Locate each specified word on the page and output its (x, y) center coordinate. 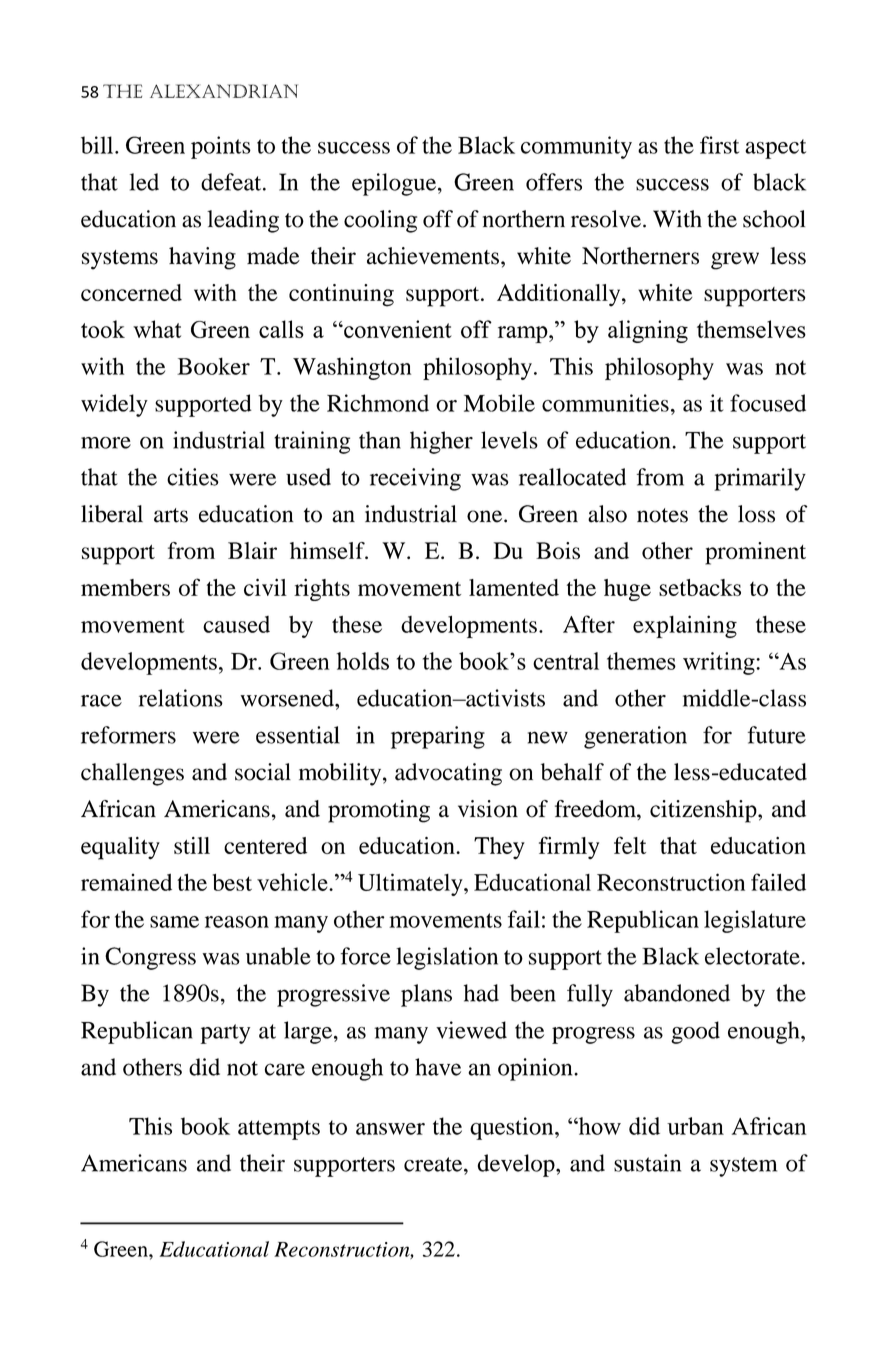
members (125, 587)
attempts (279, 1130)
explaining (685, 626)
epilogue (395, 184)
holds (363, 661)
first (719, 145)
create (434, 1164)
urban (695, 1126)
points (221, 147)
